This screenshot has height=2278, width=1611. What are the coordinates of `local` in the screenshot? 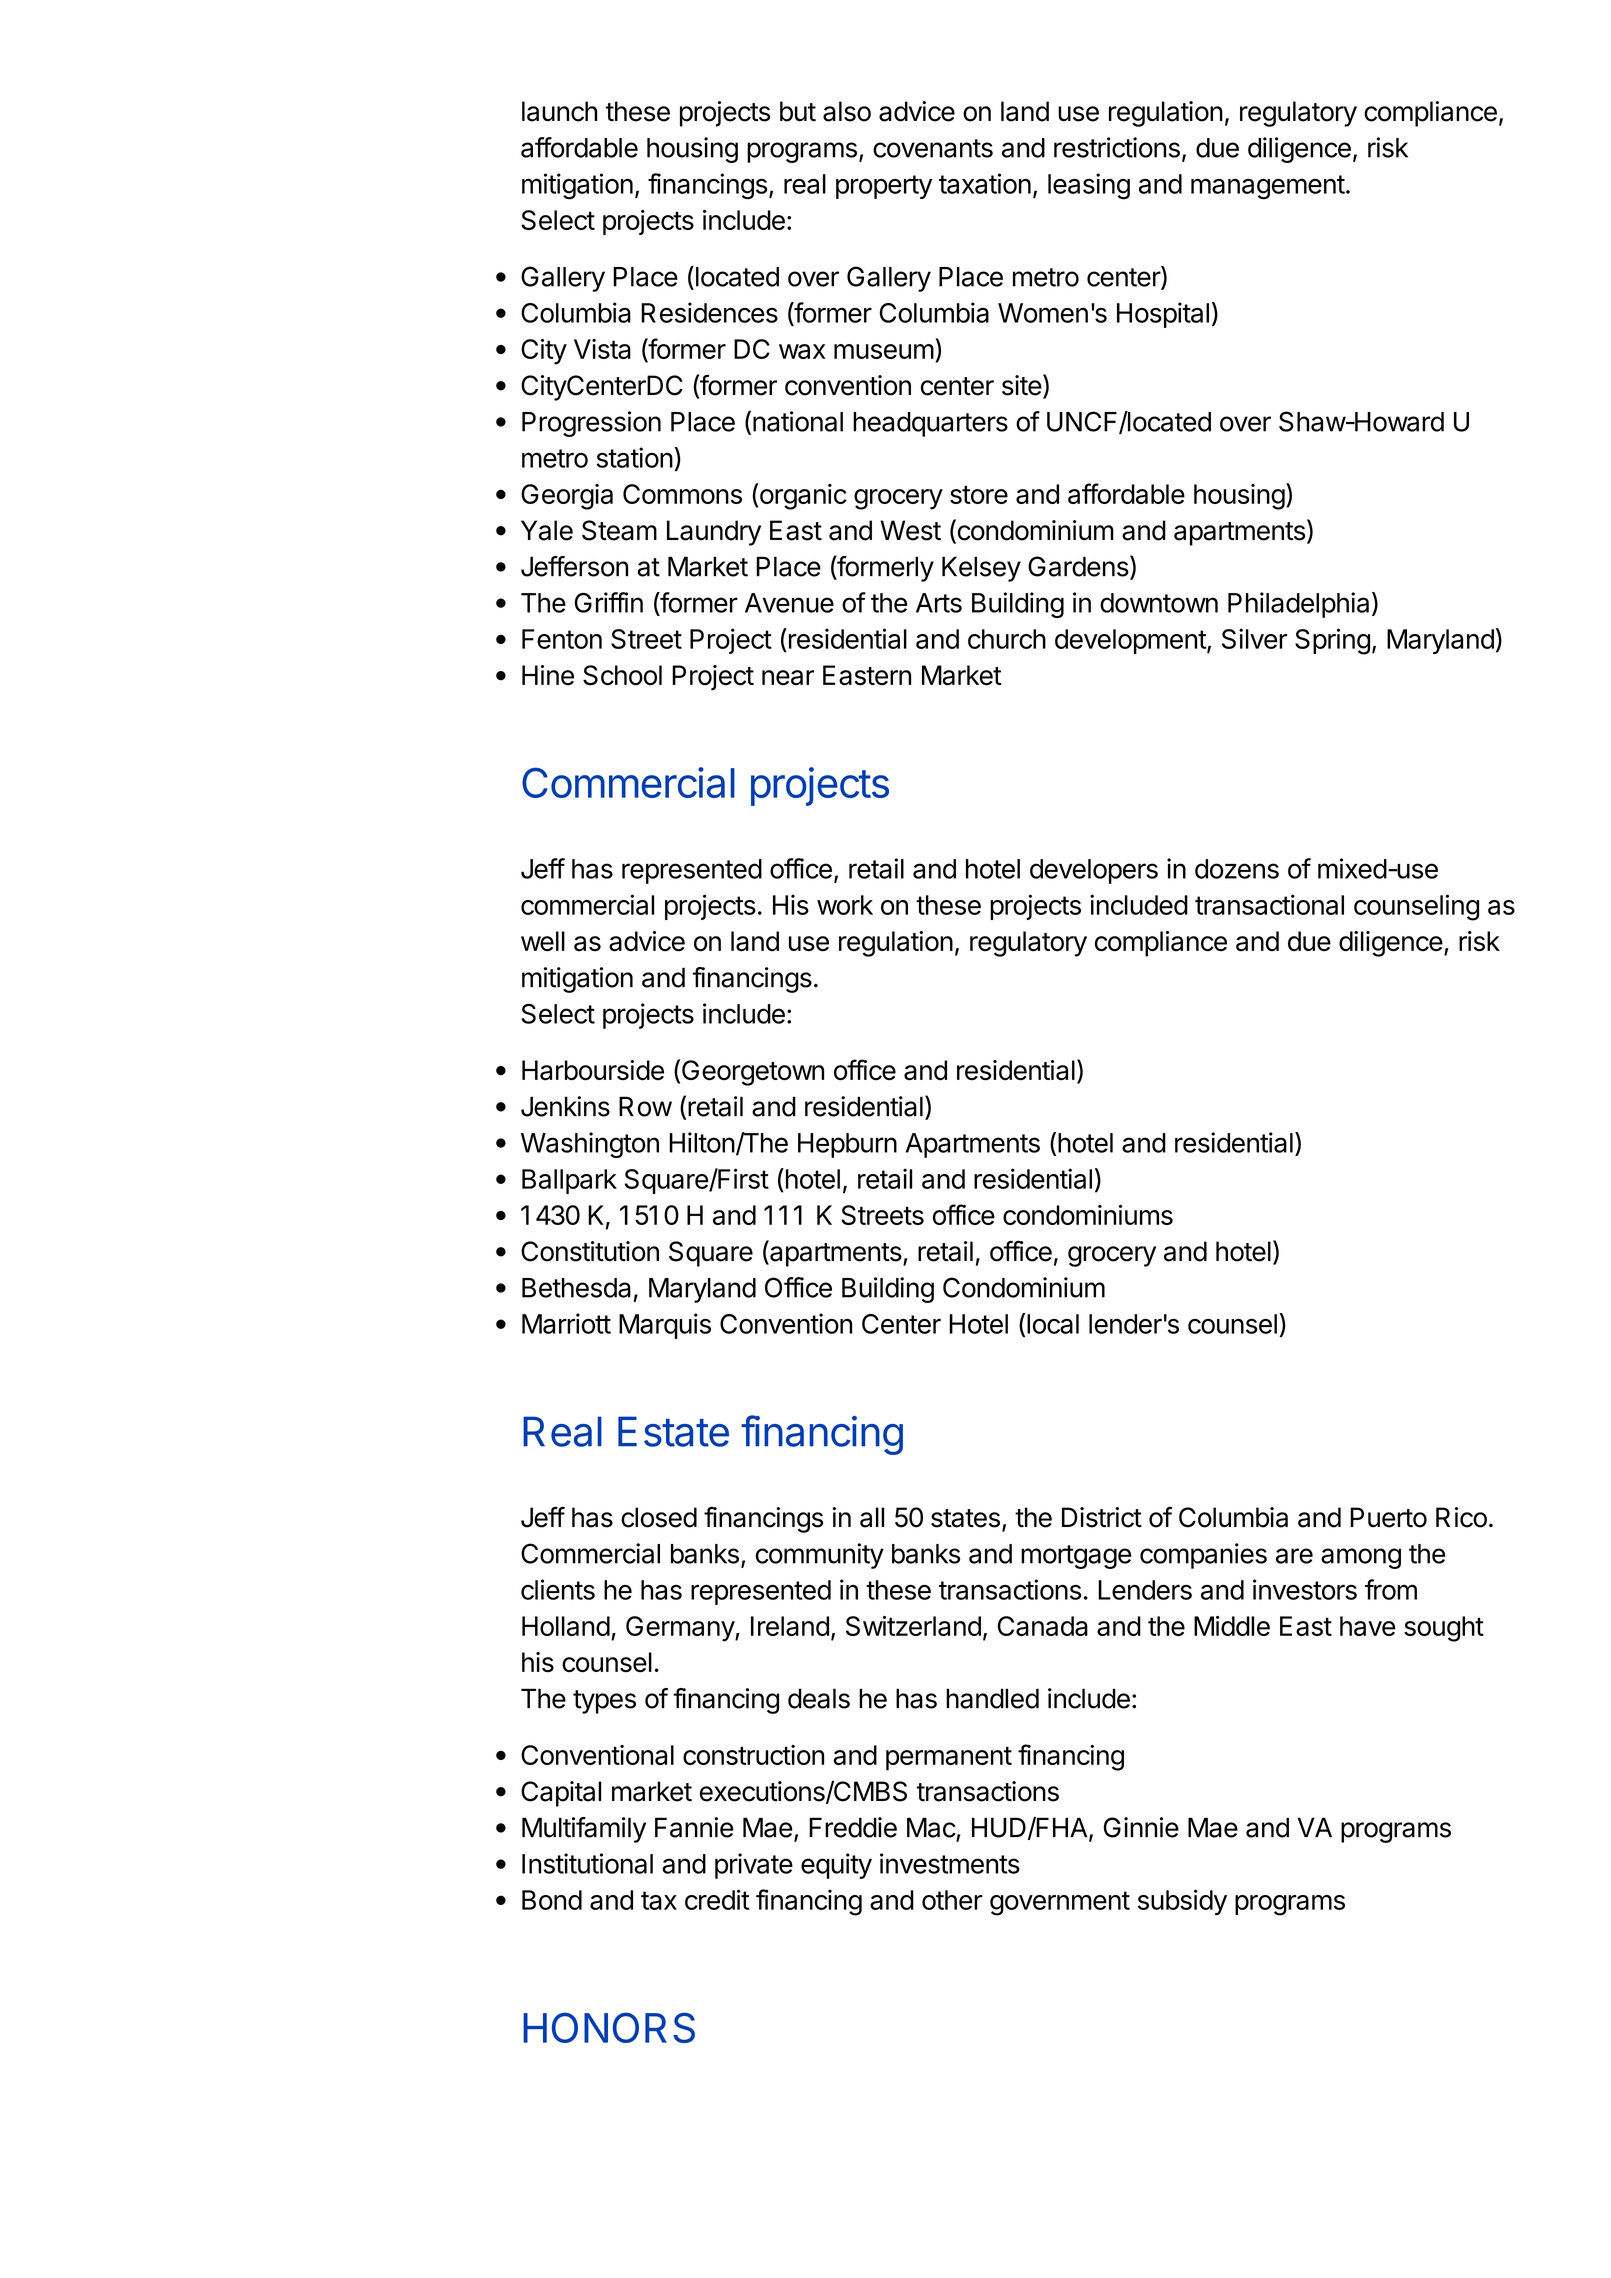 It's located at (1053, 1324).
